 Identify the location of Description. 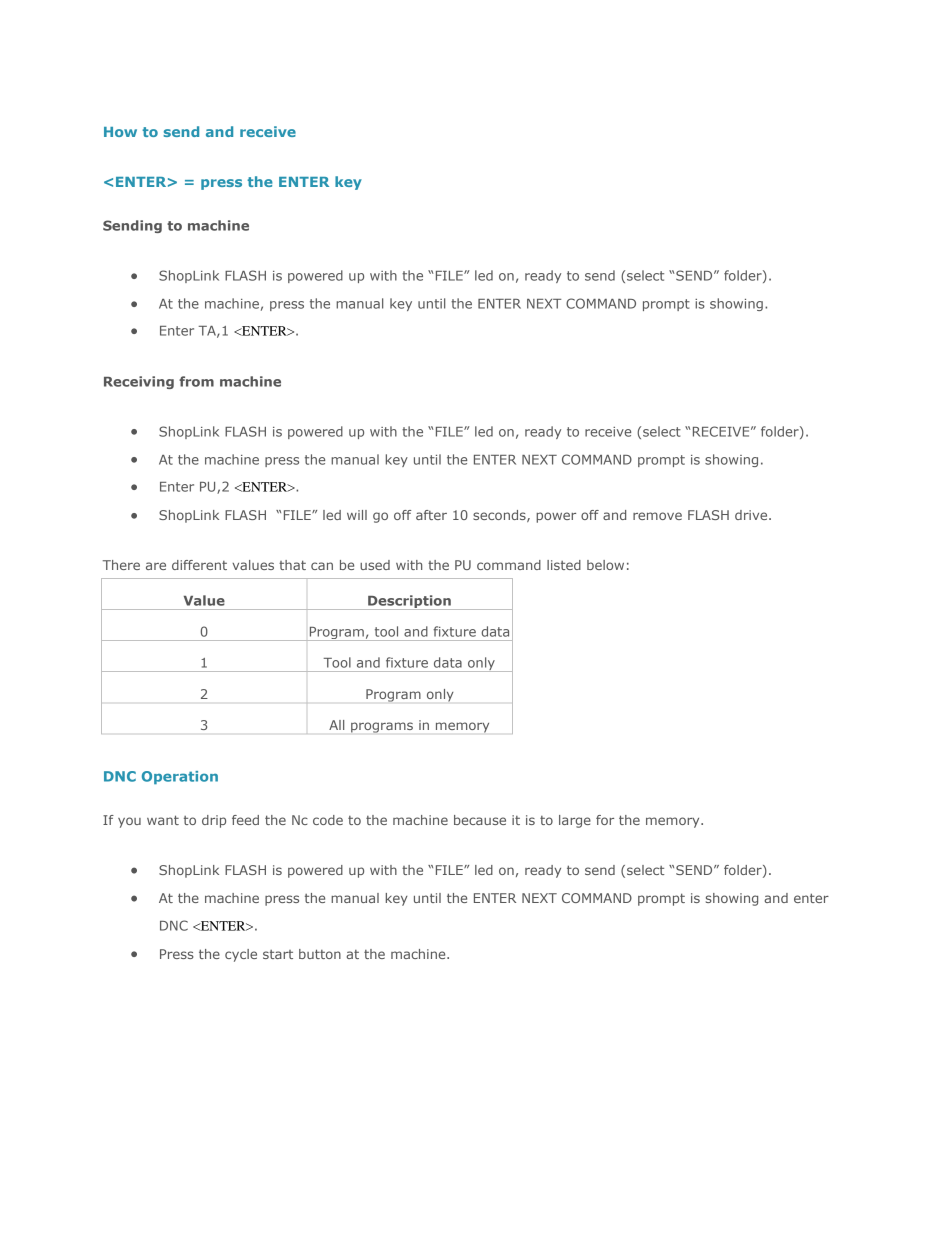
(409, 602).
